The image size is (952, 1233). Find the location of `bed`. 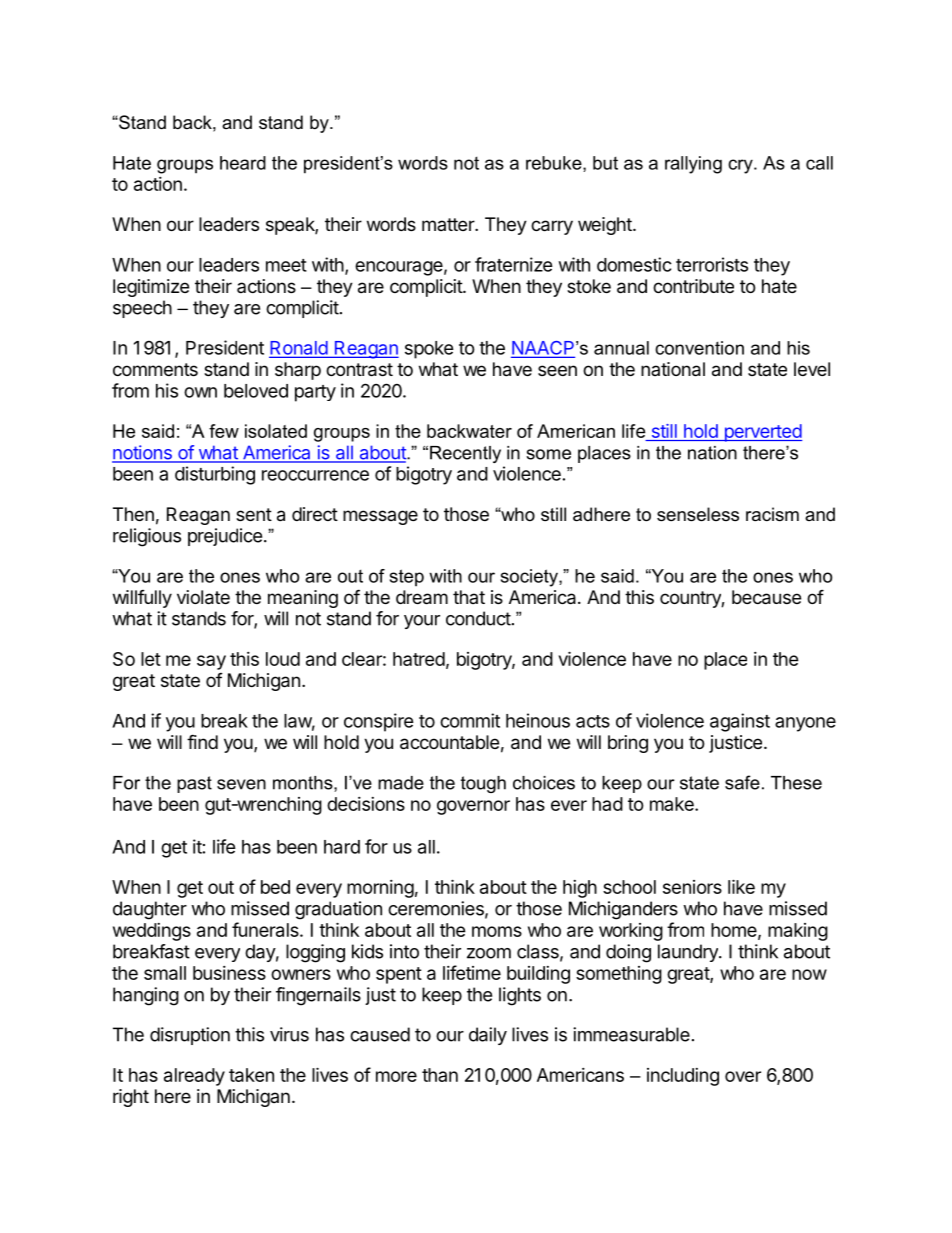

bed is located at coordinates (275, 887).
